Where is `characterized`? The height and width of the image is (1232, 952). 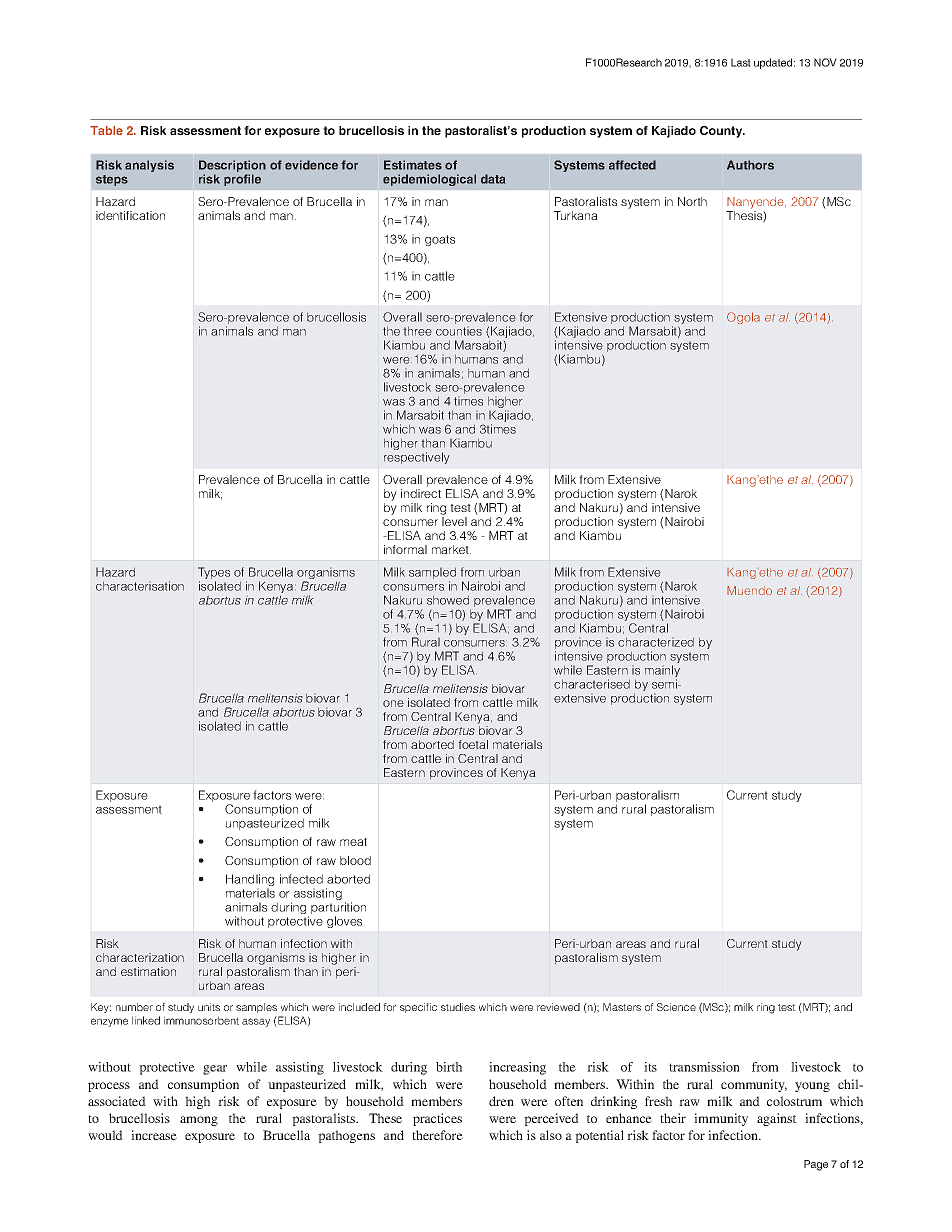
characterized is located at coordinates (656, 642).
